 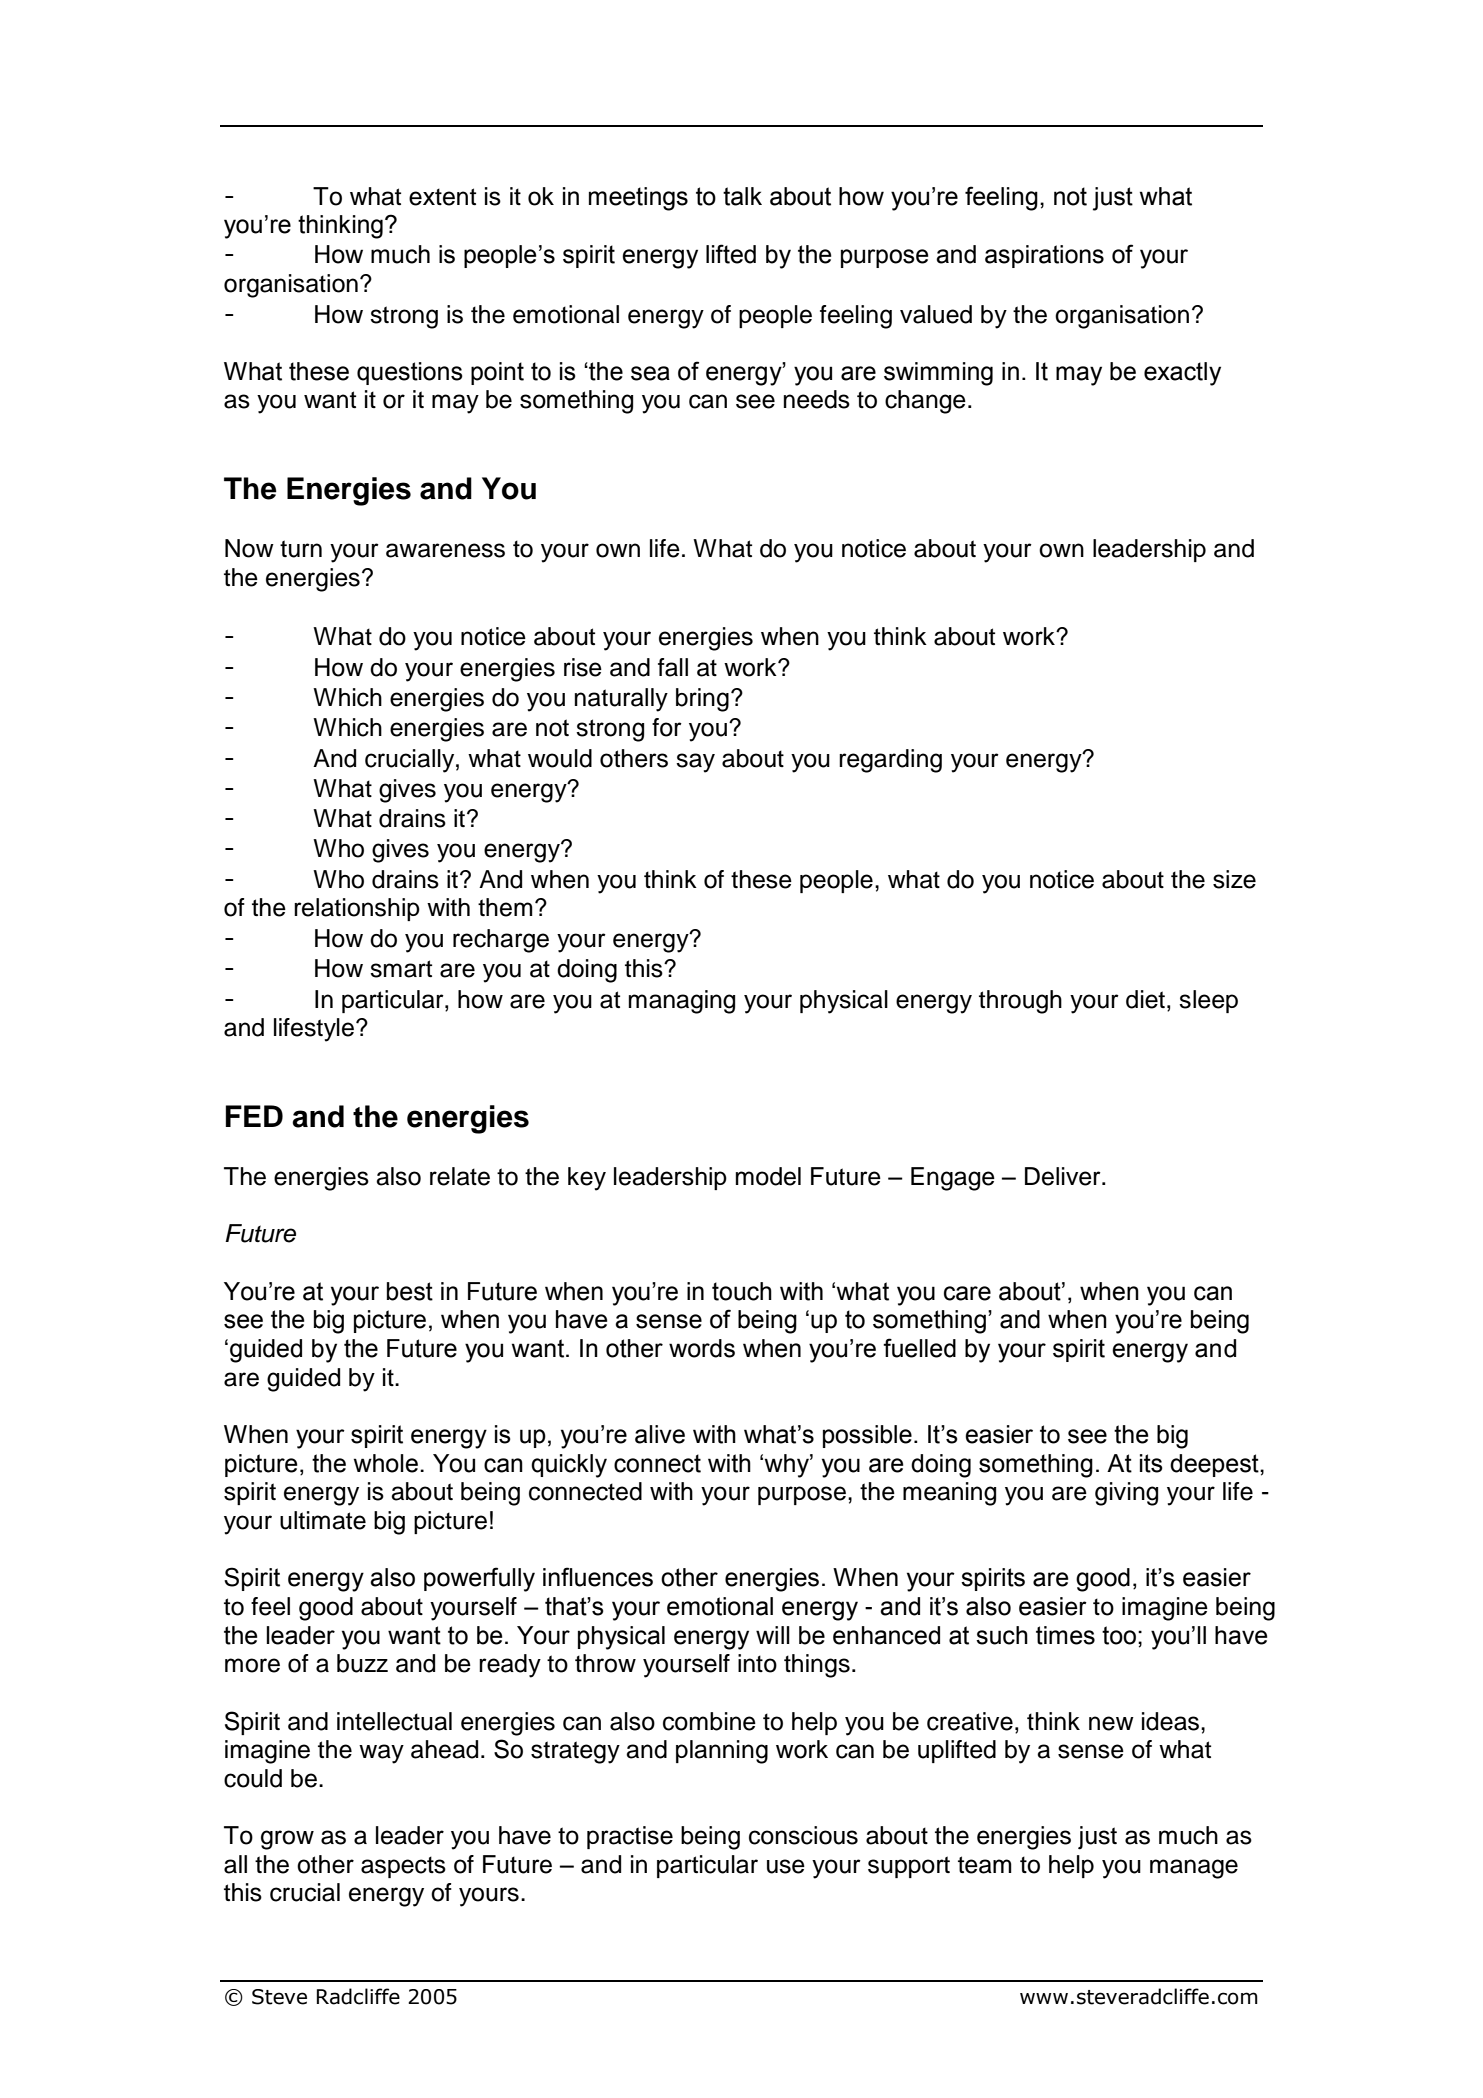 What do you see at coordinates (742, 196) in the image?
I see `talk` at bounding box center [742, 196].
